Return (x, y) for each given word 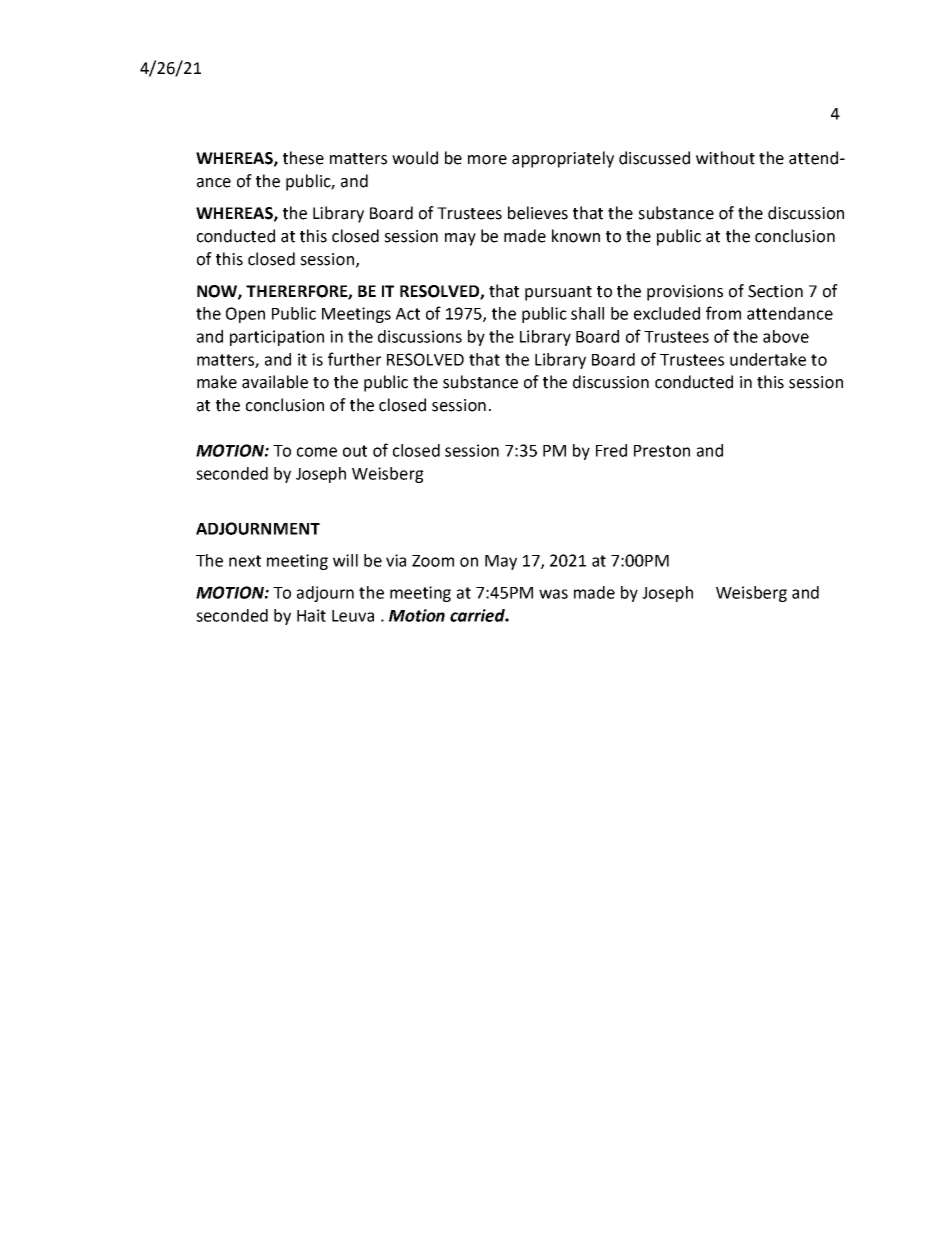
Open (245, 315)
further (354, 359)
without (725, 158)
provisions (685, 293)
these (303, 158)
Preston (662, 451)
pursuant (558, 293)
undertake (768, 359)
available (275, 382)
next (245, 561)
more (487, 160)
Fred (611, 450)
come (317, 452)
